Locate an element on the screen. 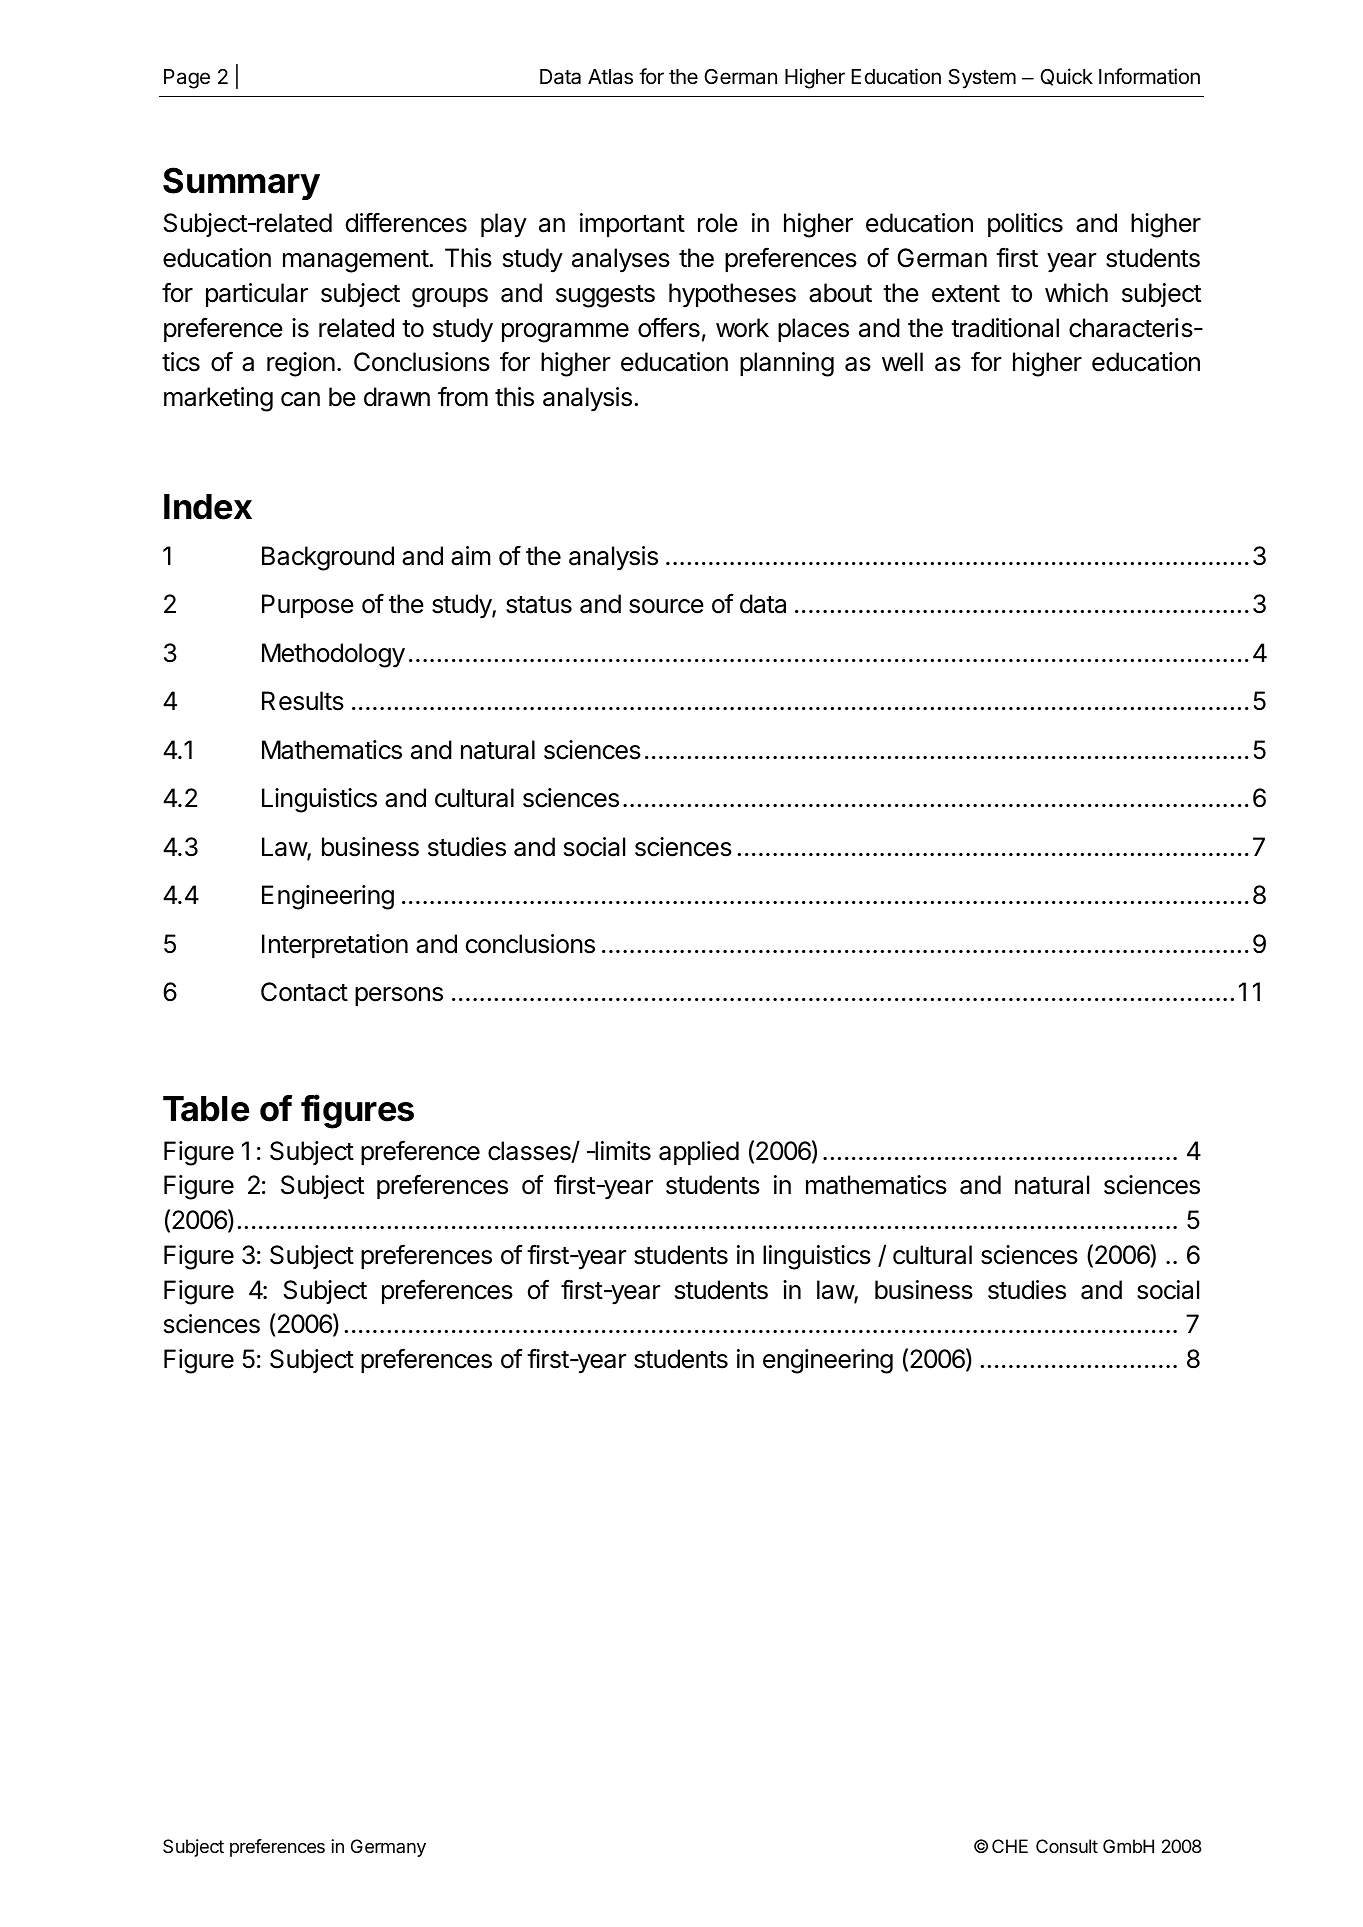 The width and height of the screenshot is (1363, 1927). Summary is located at coordinates (241, 183).
